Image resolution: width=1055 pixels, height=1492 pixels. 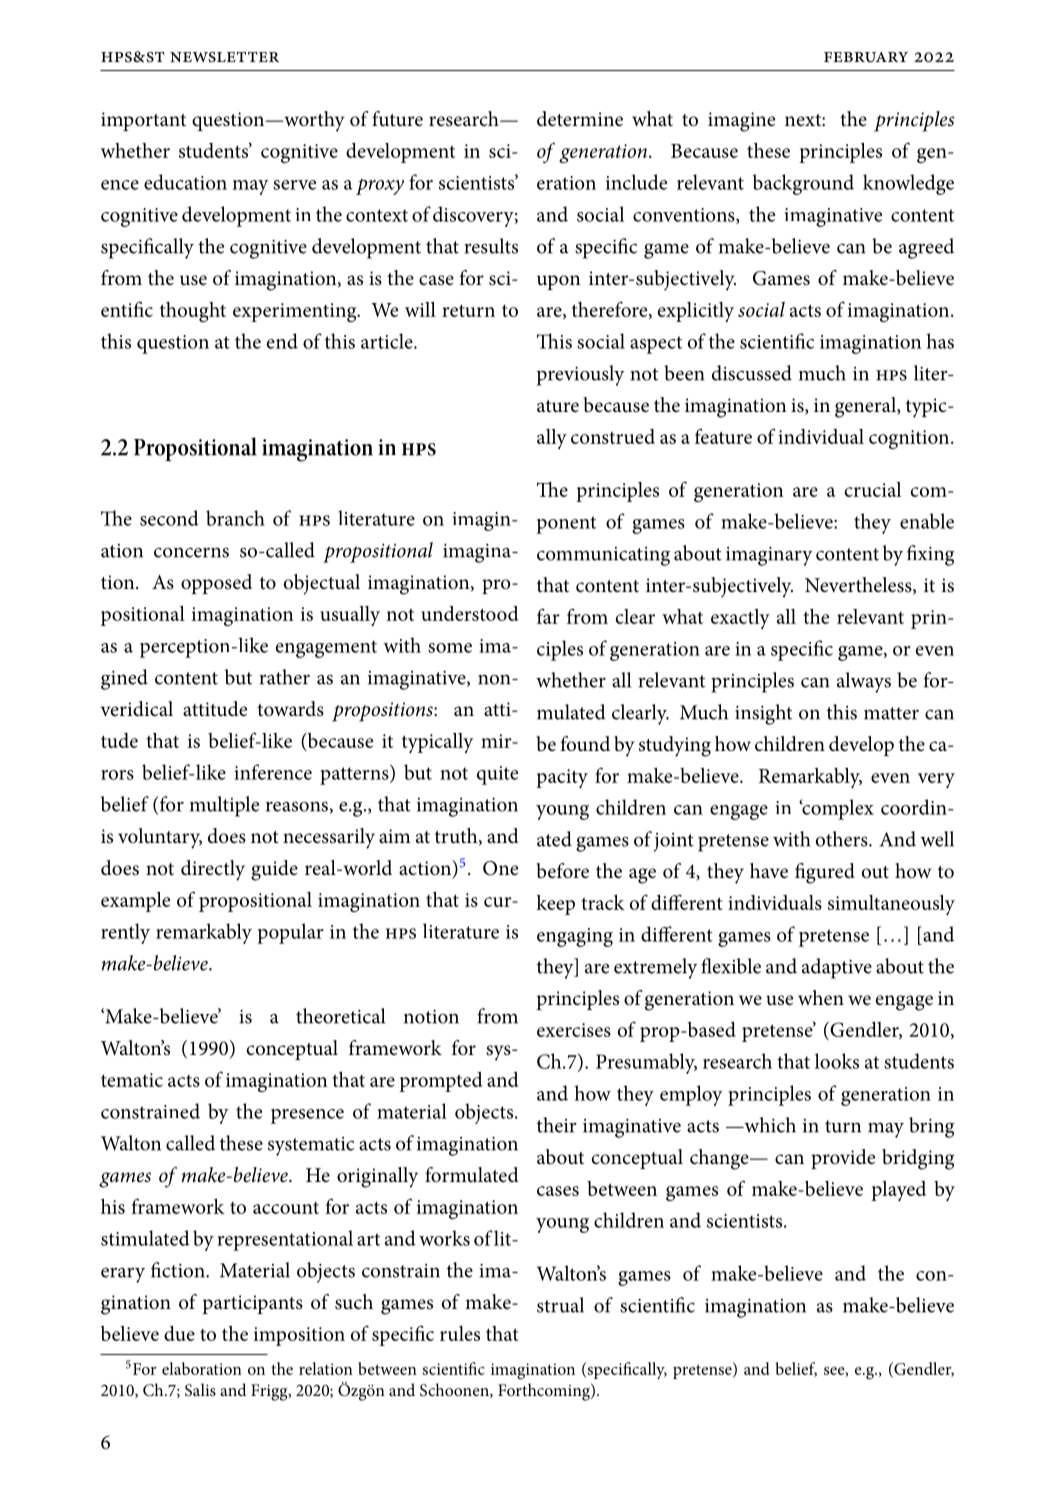 I want to click on february, so click(x=866, y=57).
